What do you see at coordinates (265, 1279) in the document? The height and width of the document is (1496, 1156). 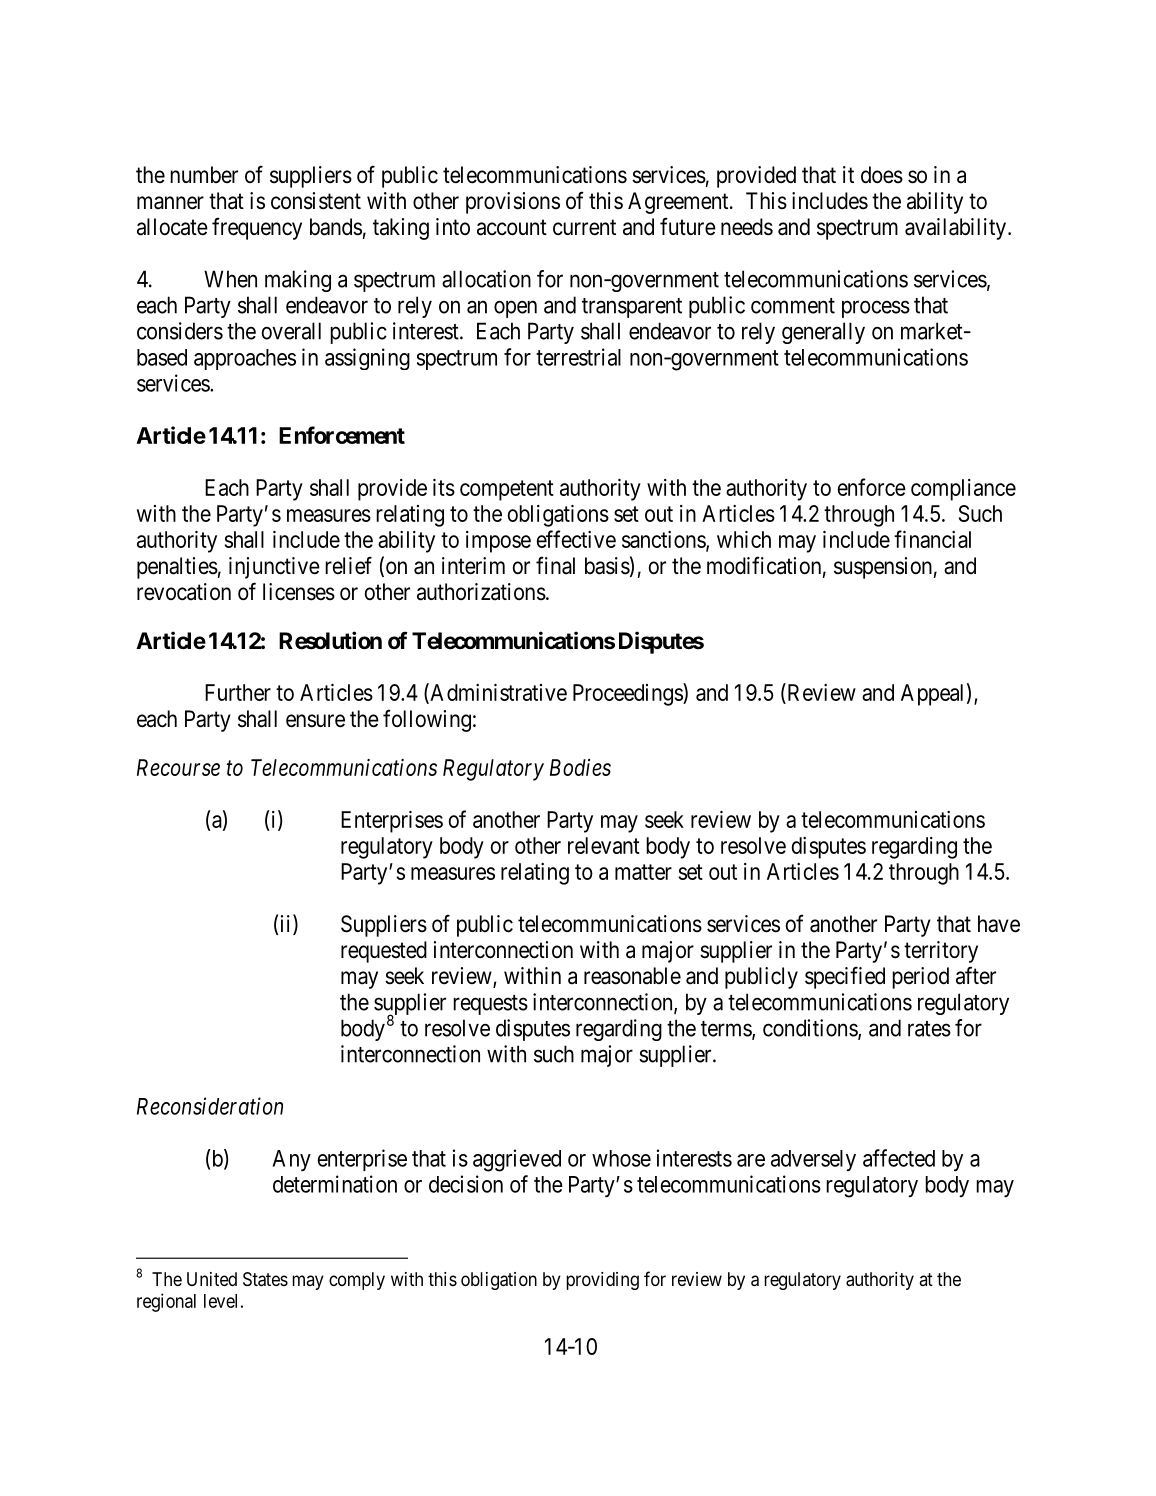 I see `States` at bounding box center [265, 1279].
